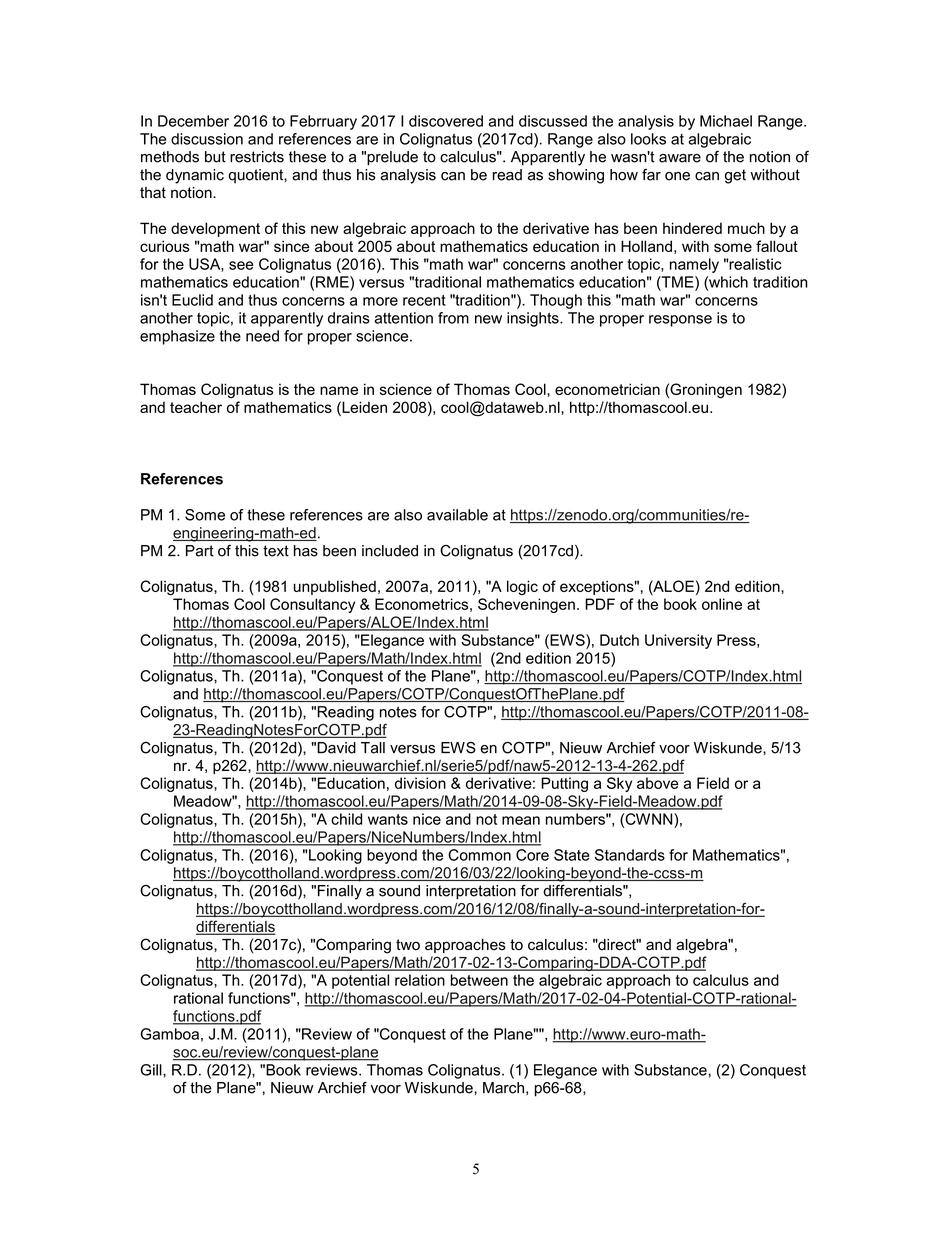 The image size is (952, 1233). What do you see at coordinates (680, 321) in the page?
I see `response` at bounding box center [680, 321].
